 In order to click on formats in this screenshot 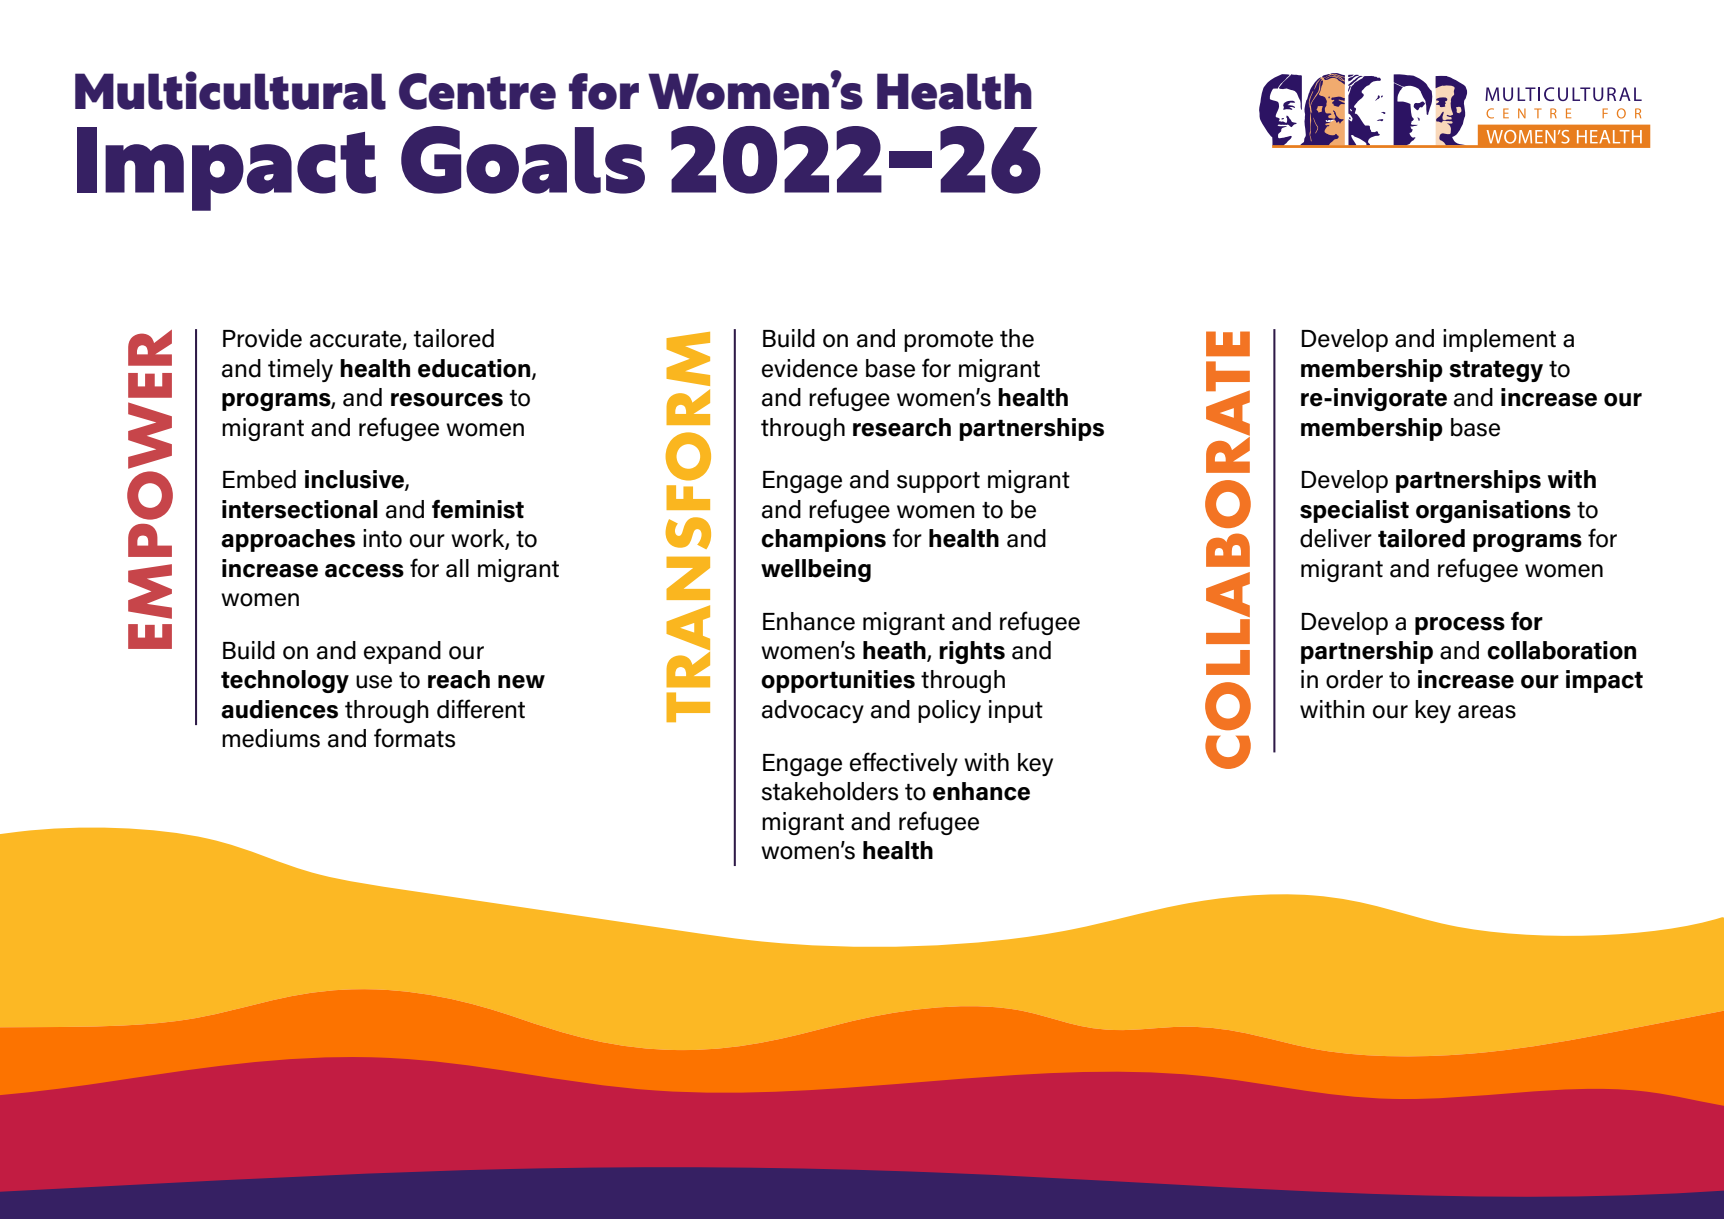, I will do `click(414, 738)`.
